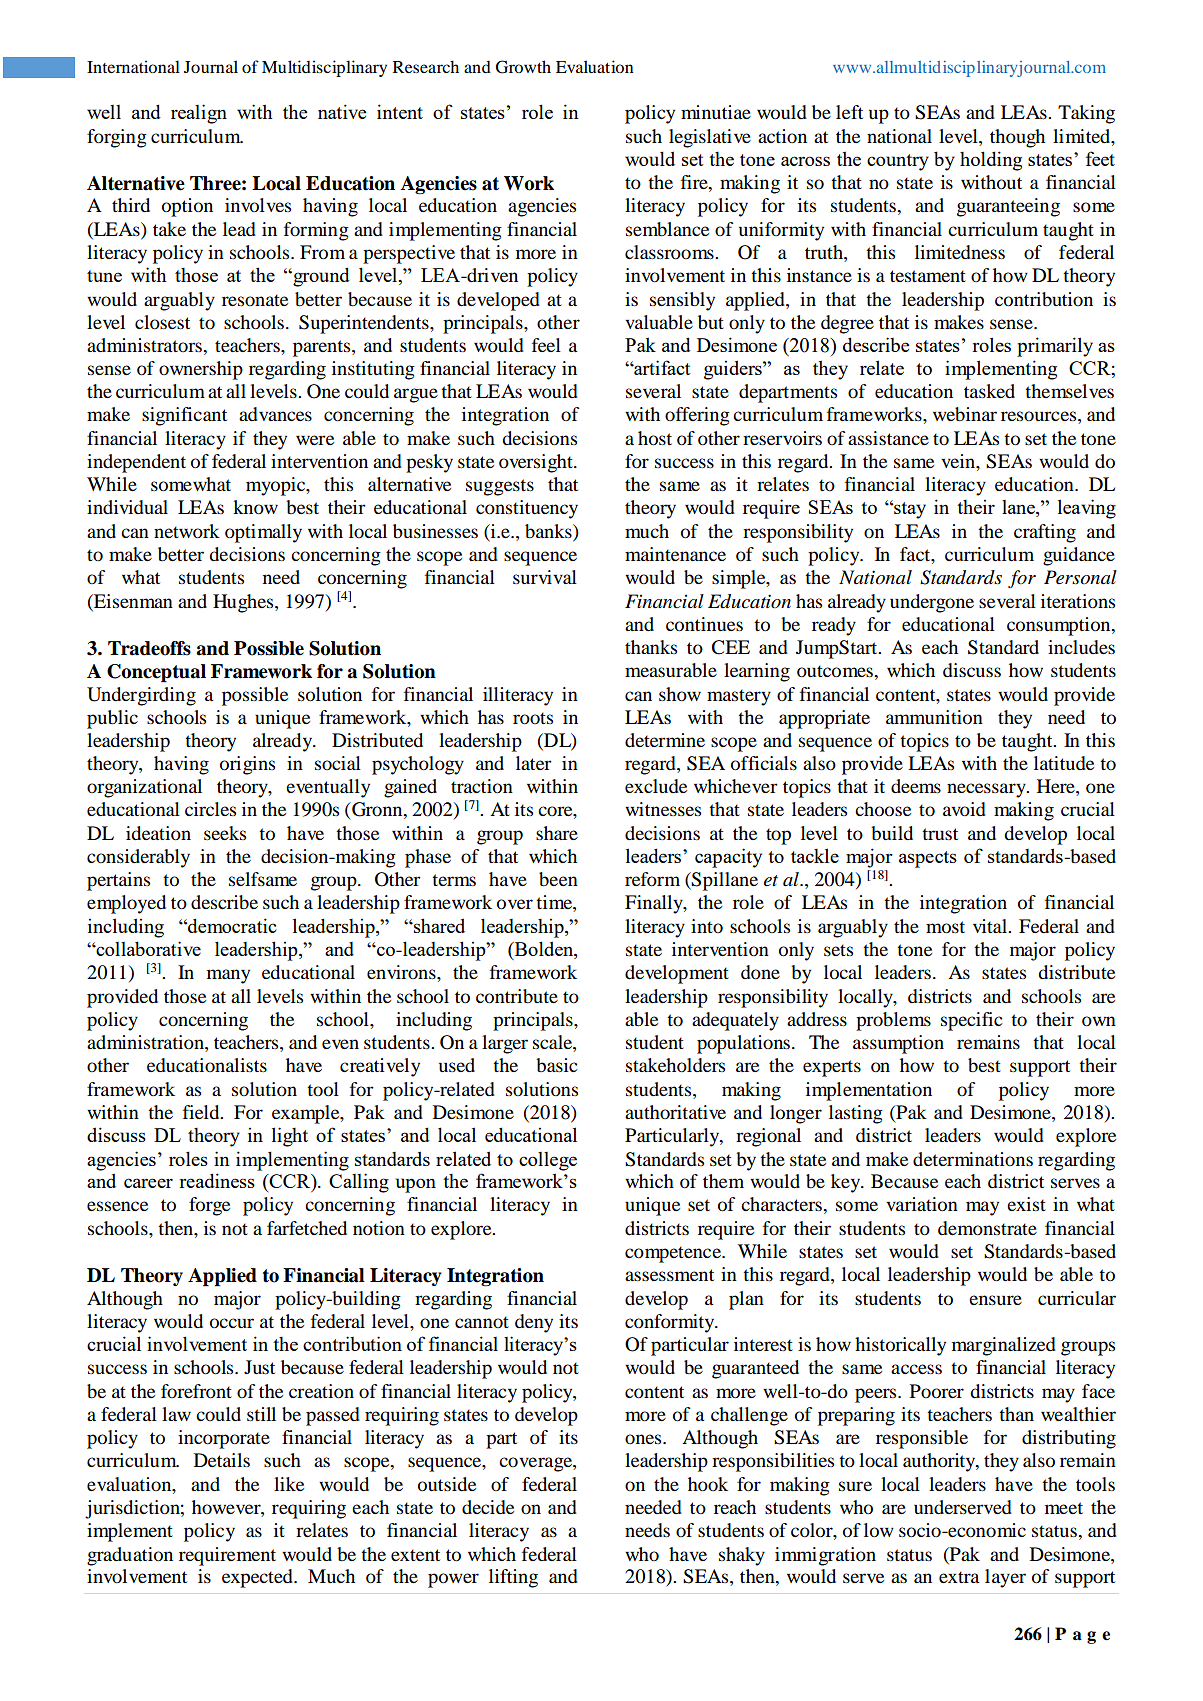 Image resolution: width=1203 pixels, height=1701 pixels. Describe the element at coordinates (258, 1578) in the document. I see `expected` at that location.
